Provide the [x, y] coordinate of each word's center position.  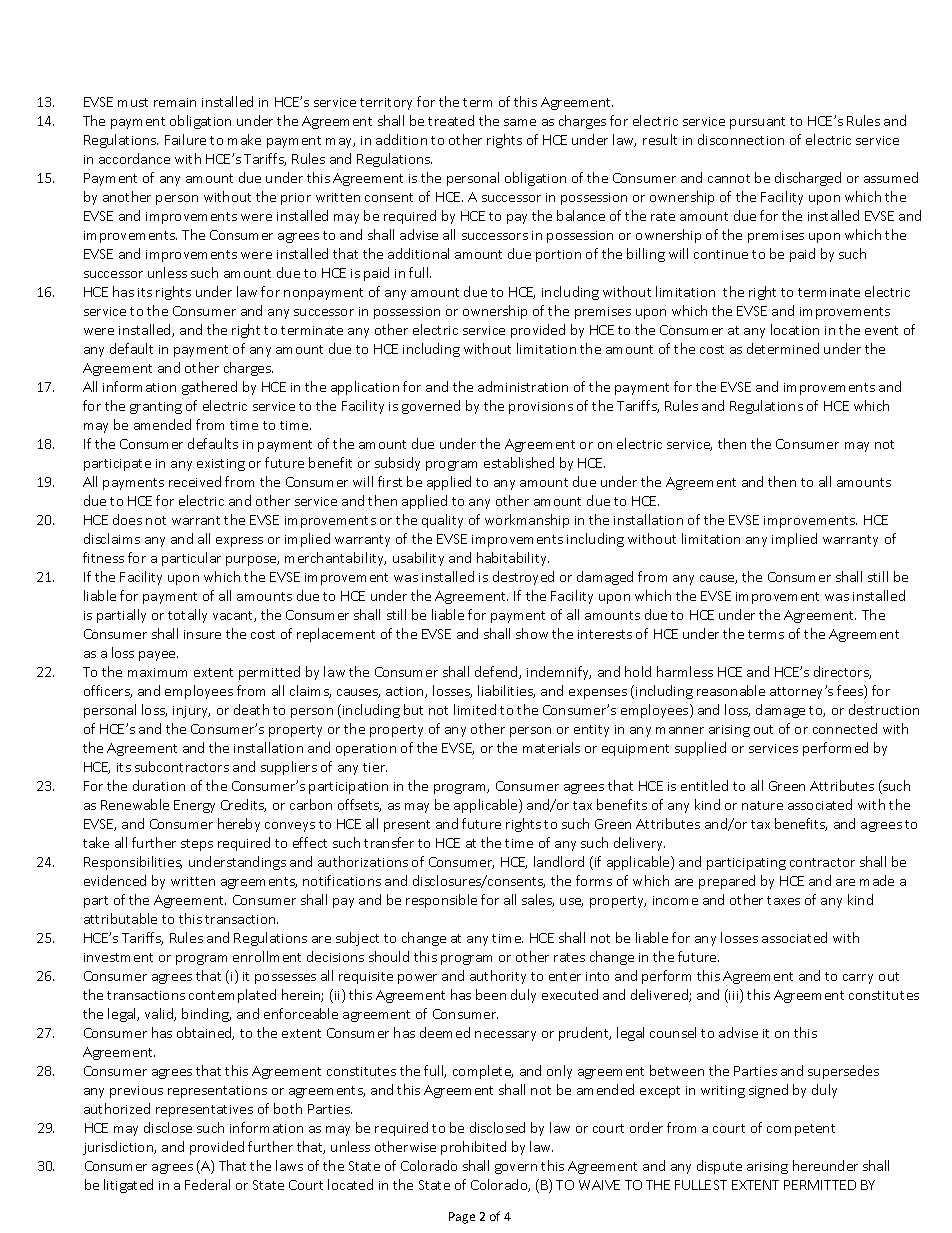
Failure [185, 139]
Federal [207, 1184]
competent [801, 1130]
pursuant [757, 123]
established [519, 462]
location [795, 329]
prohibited [473, 1148]
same [520, 122]
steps [197, 845]
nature [762, 805]
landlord [559, 861]
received [195, 481]
